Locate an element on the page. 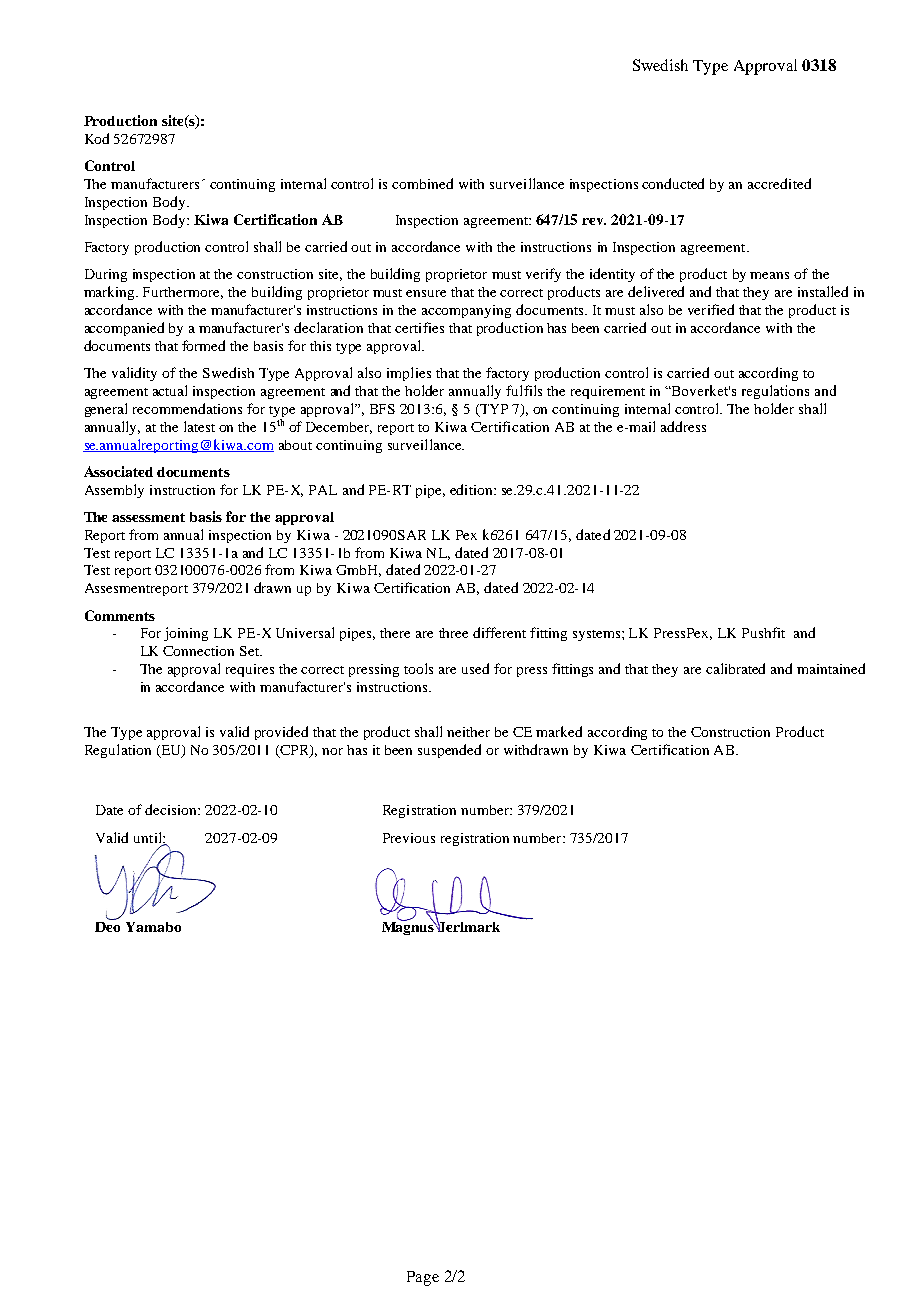  calibrated is located at coordinates (735, 668).
